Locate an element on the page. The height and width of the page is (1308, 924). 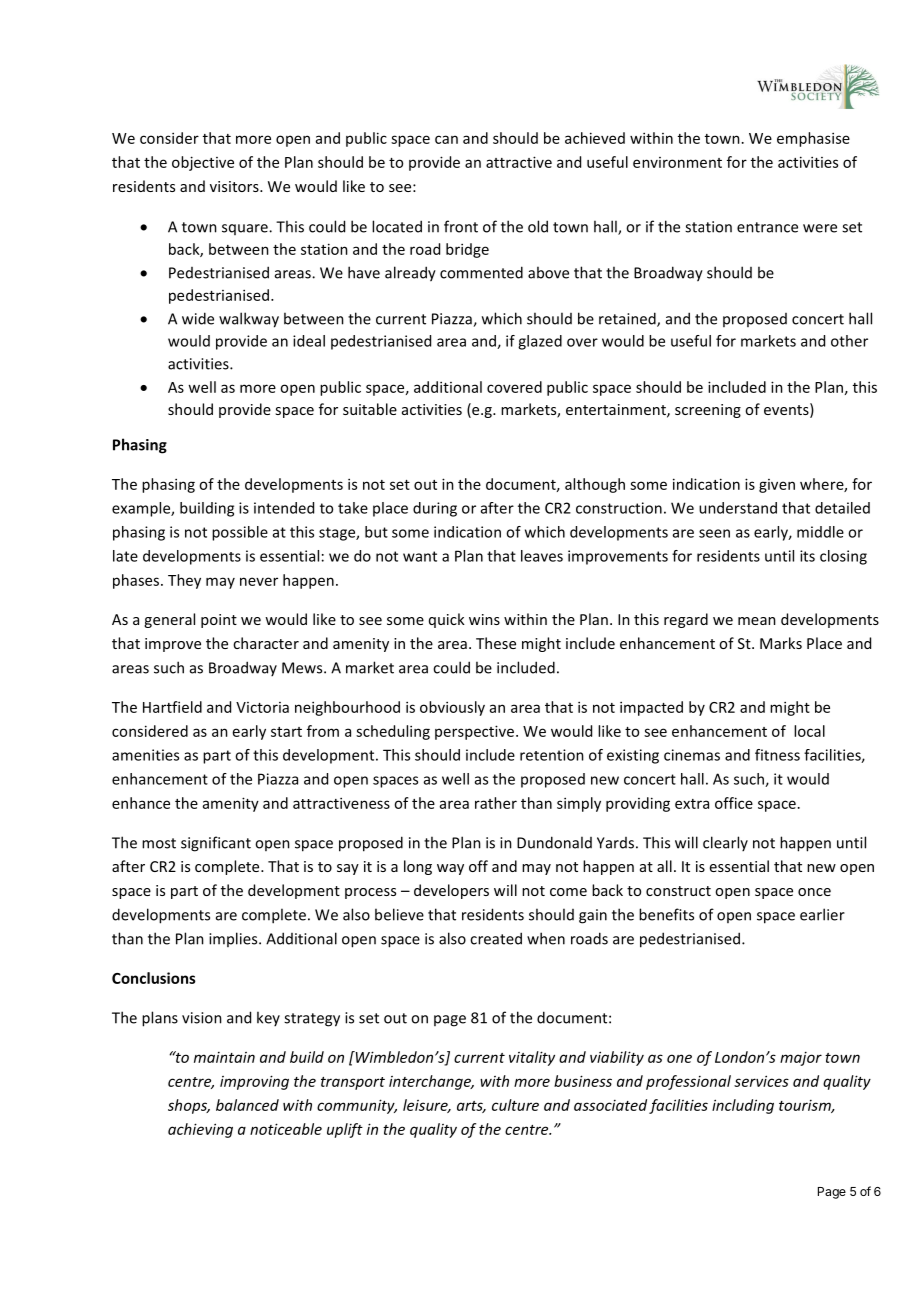
glazed is located at coordinates (540, 342).
